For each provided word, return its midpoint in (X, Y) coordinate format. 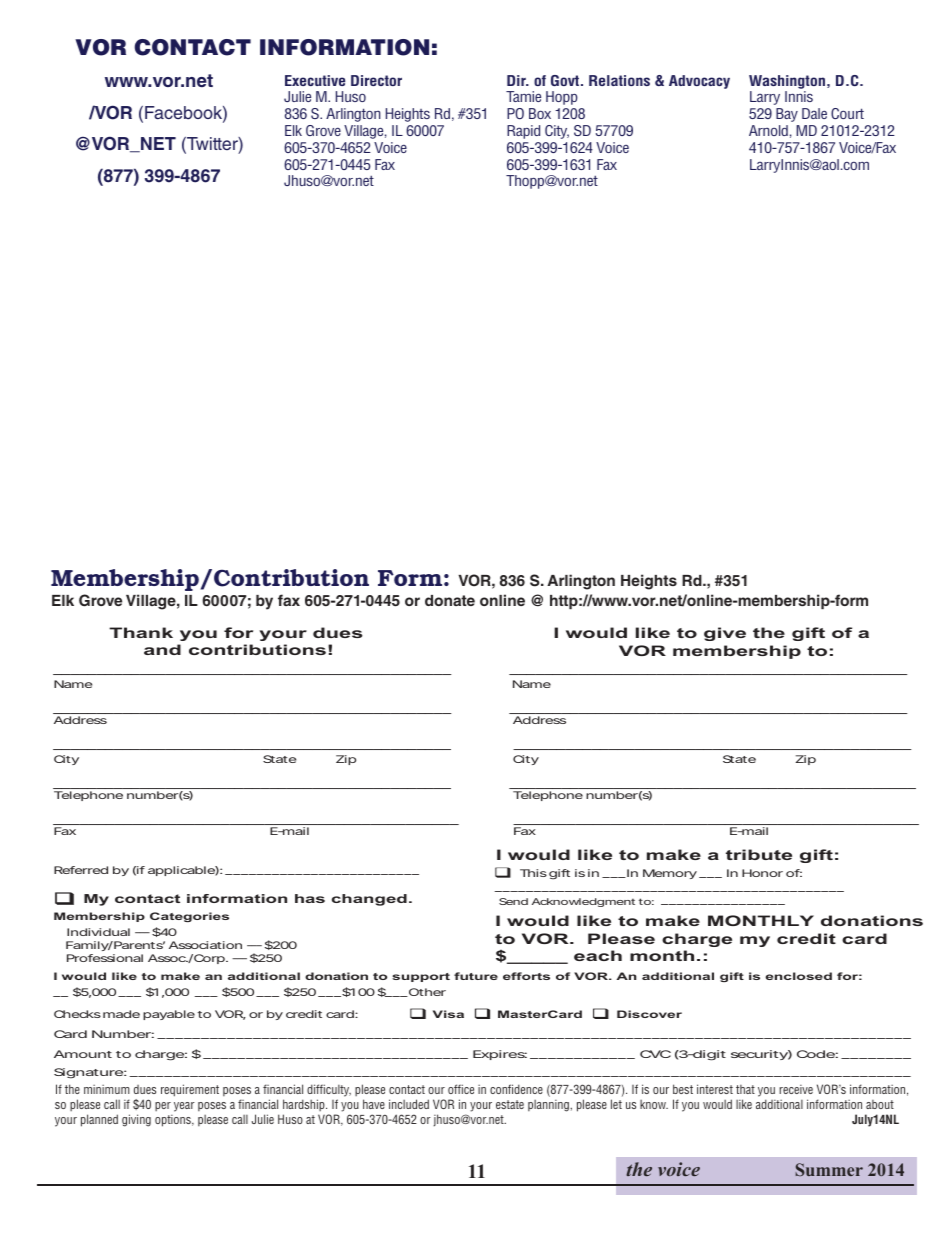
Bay (787, 115)
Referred (81, 870)
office (461, 1089)
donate (450, 600)
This (533, 873)
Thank (141, 632)
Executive (315, 80)
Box (540, 113)
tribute (759, 854)
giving (136, 1120)
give (725, 634)
